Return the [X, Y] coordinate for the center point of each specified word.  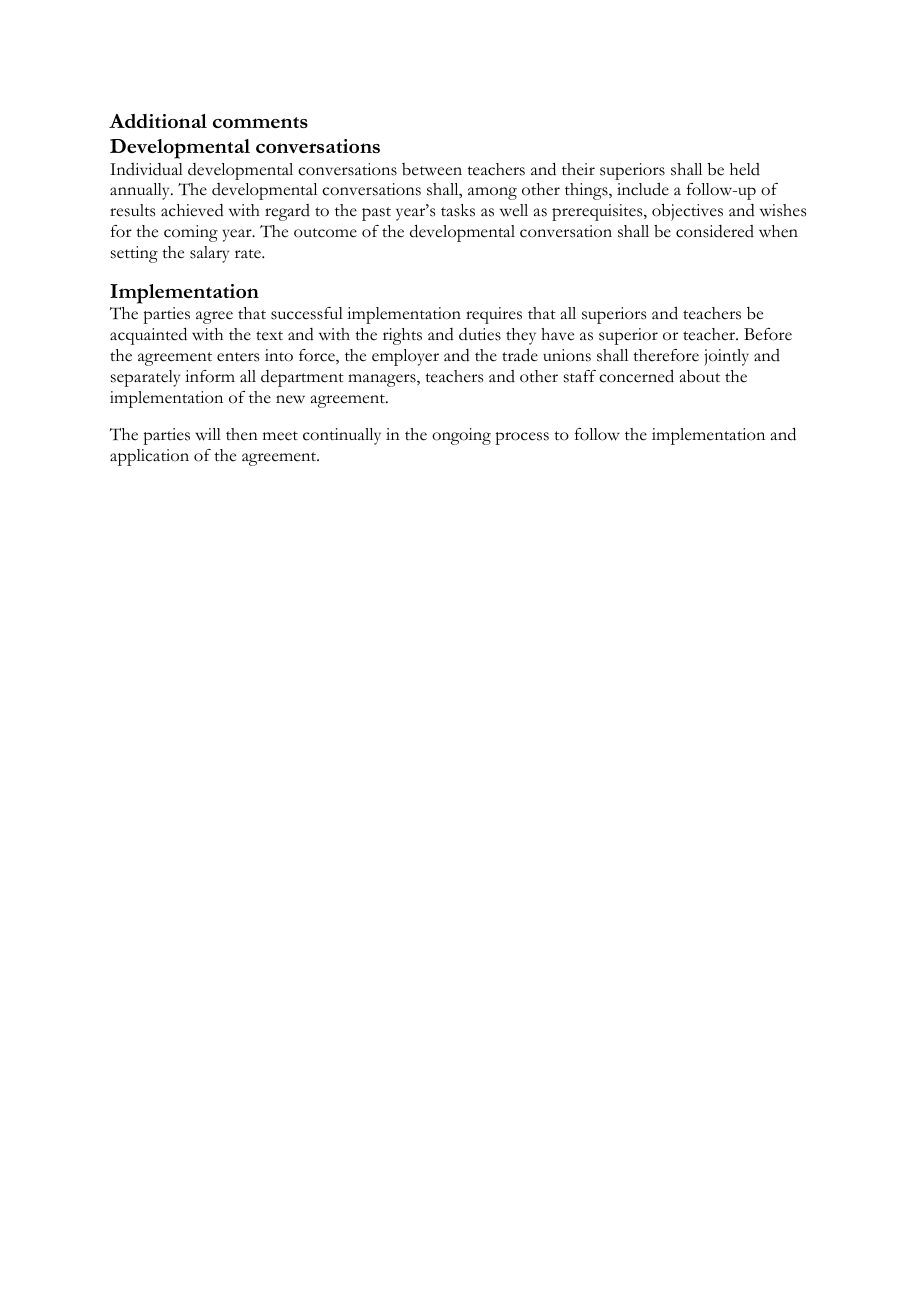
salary [209, 254]
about [700, 376]
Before [768, 334]
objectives [687, 212]
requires [494, 315]
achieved [192, 210]
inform [210, 376]
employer [405, 357]
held [745, 169]
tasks [458, 210]
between [432, 169]
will [208, 434]
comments [260, 122]
